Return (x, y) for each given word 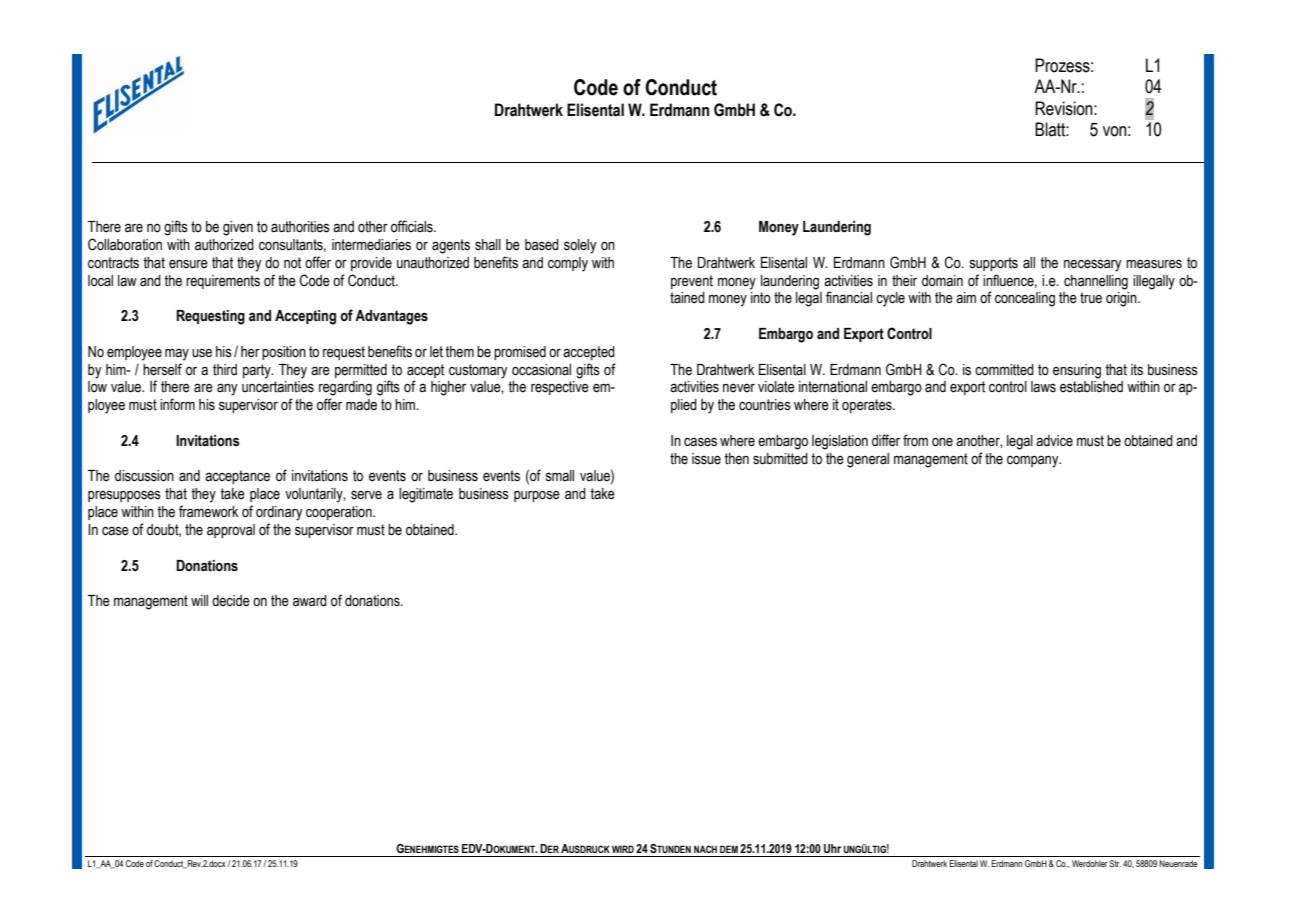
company (1034, 461)
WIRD (623, 849)
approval (231, 531)
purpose (537, 496)
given (238, 228)
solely (580, 246)
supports (994, 264)
